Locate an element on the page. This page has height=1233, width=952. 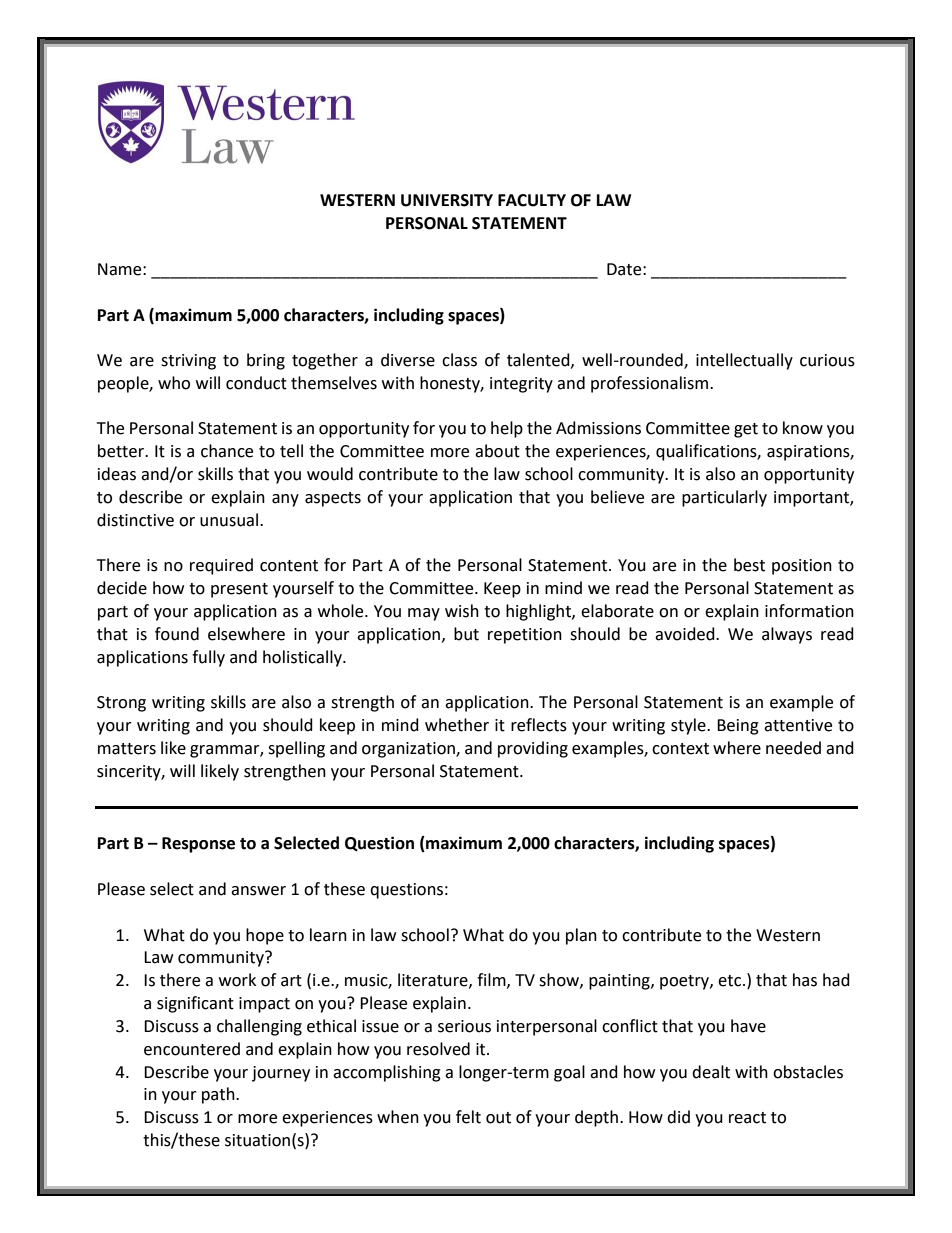
Response is located at coordinates (198, 845).
